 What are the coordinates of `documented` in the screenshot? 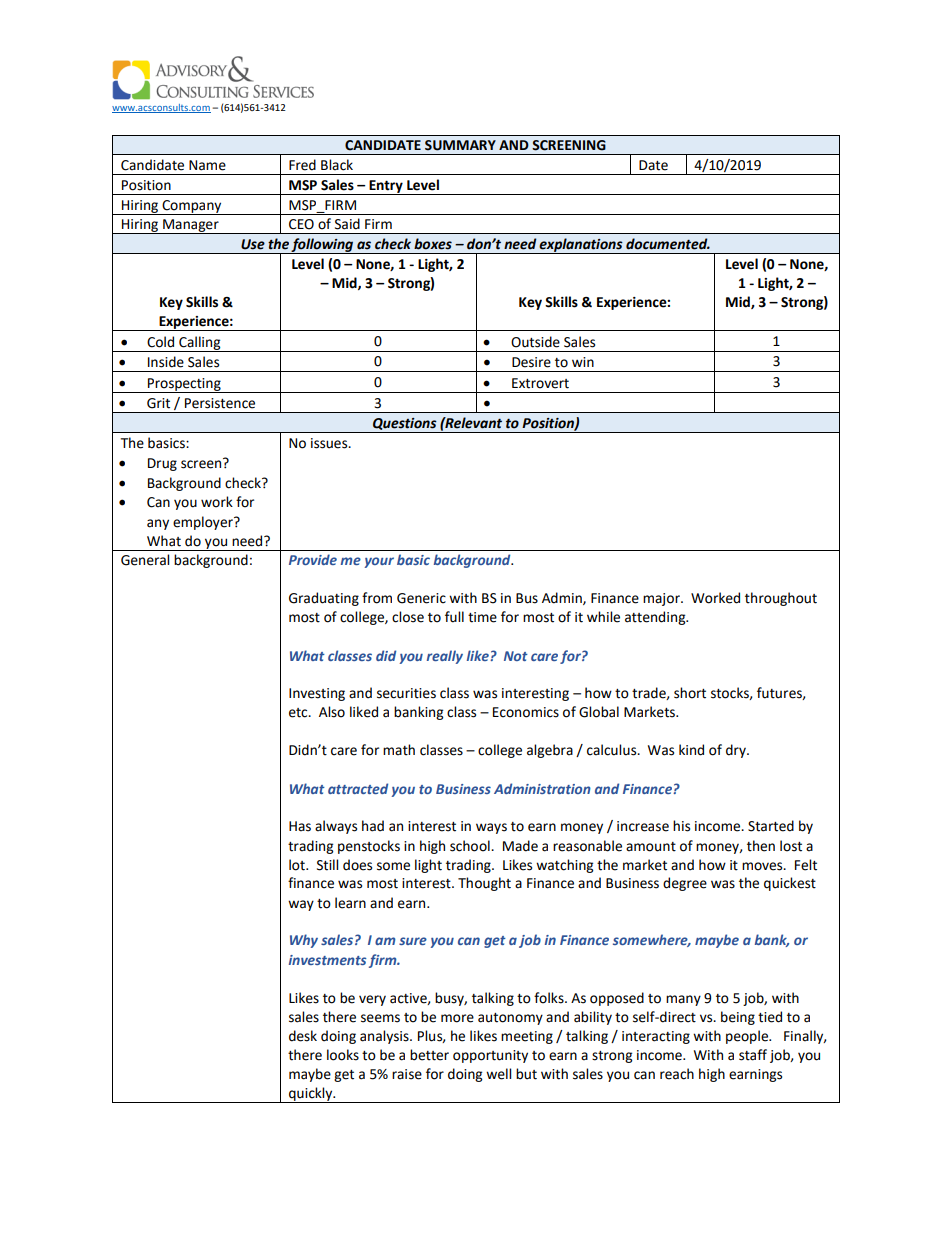 It's located at (668, 244).
